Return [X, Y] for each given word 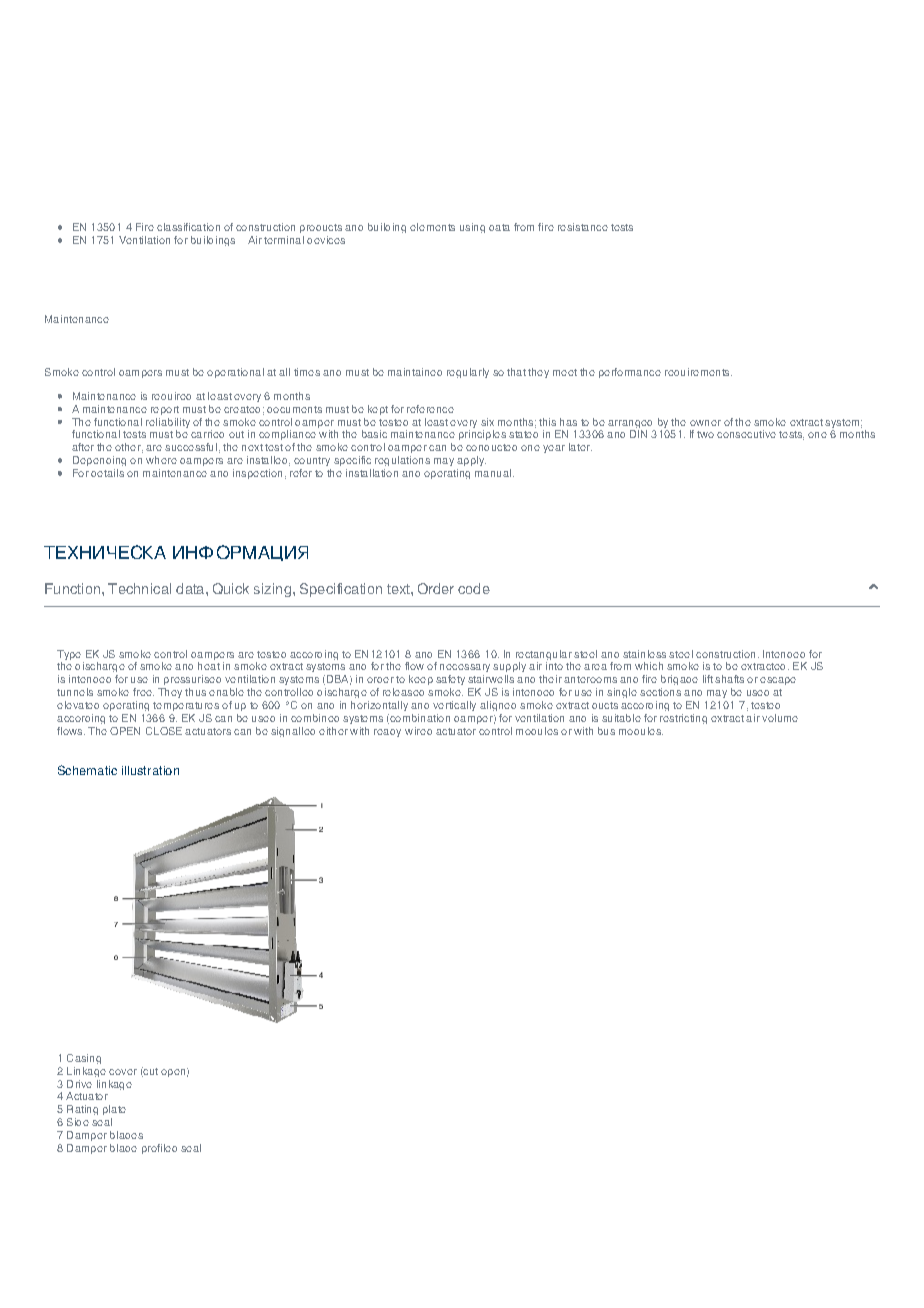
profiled [159, 1149]
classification [188, 227]
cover [123, 1072]
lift [708, 679]
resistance [583, 227]
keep [421, 680]
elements [432, 227]
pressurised [192, 680]
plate [114, 1110]
